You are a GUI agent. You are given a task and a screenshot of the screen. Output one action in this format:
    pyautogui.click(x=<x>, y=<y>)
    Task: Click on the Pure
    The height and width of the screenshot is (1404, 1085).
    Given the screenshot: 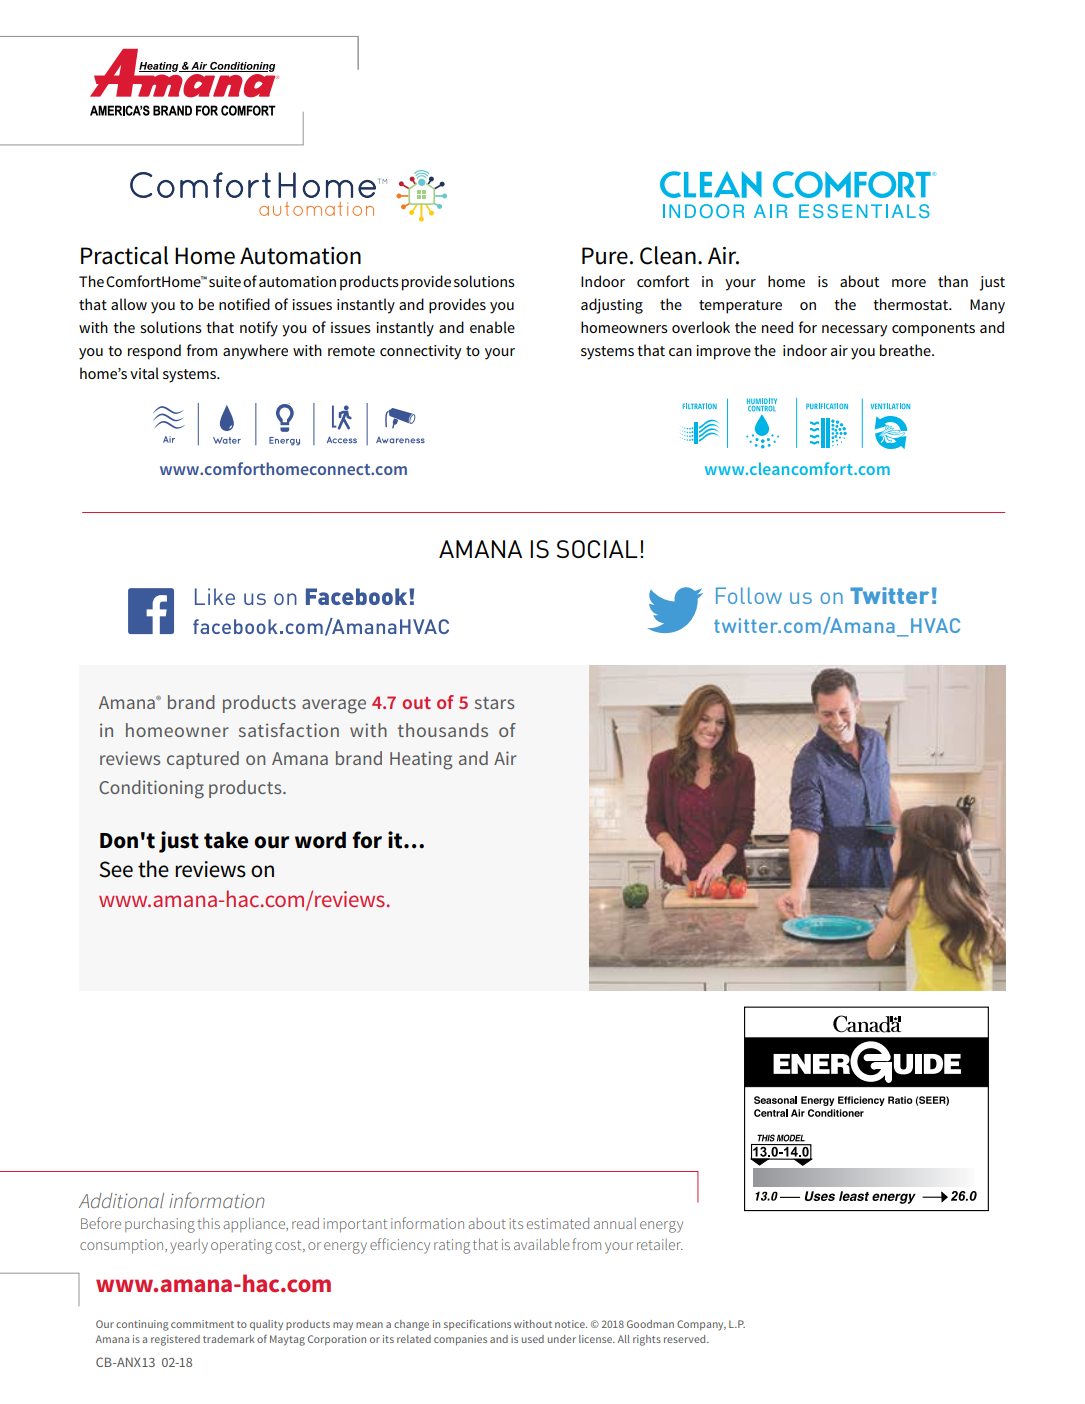 What is the action you would take?
    pyautogui.click(x=605, y=256)
